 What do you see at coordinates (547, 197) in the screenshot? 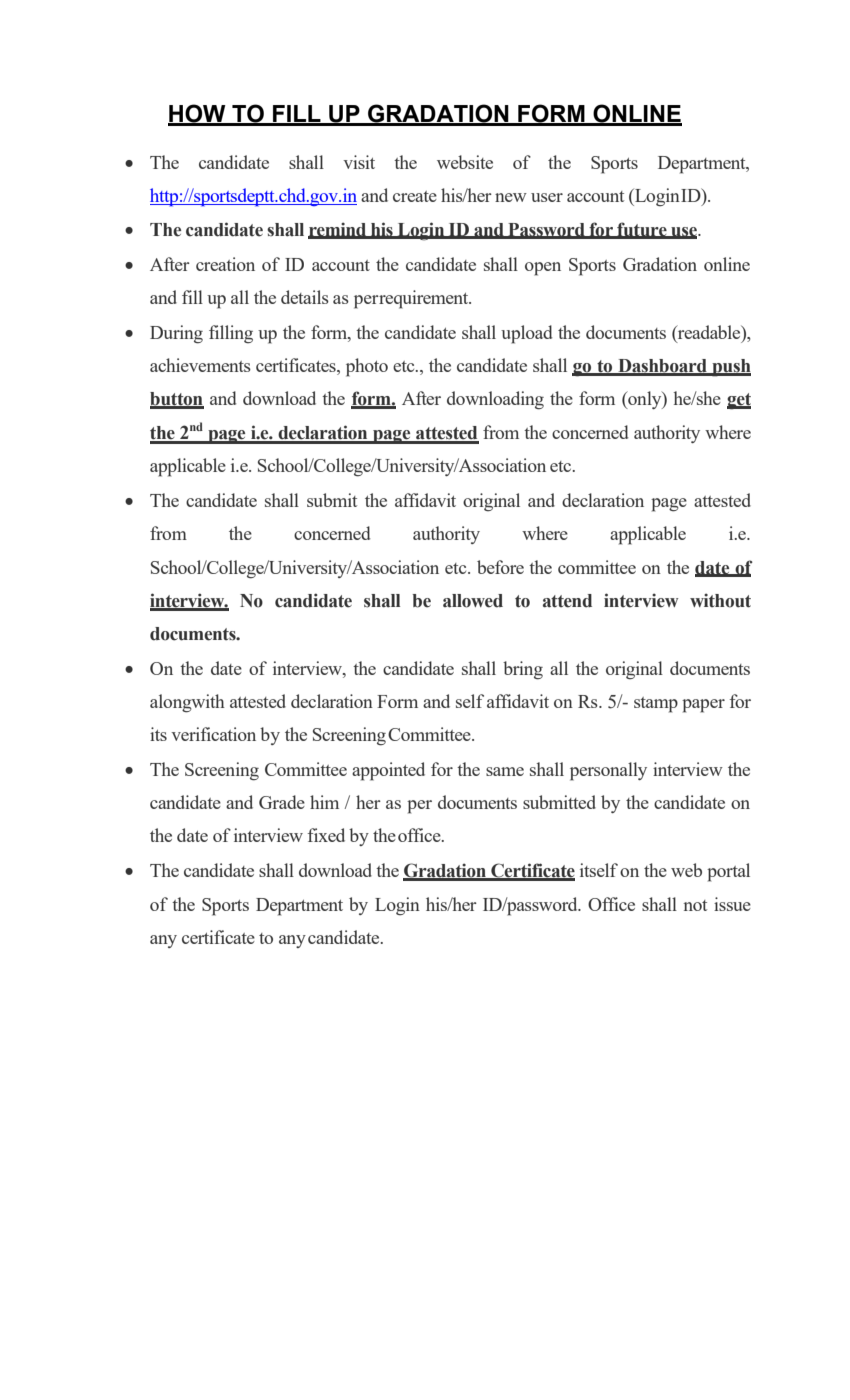
I see `user` at bounding box center [547, 197].
